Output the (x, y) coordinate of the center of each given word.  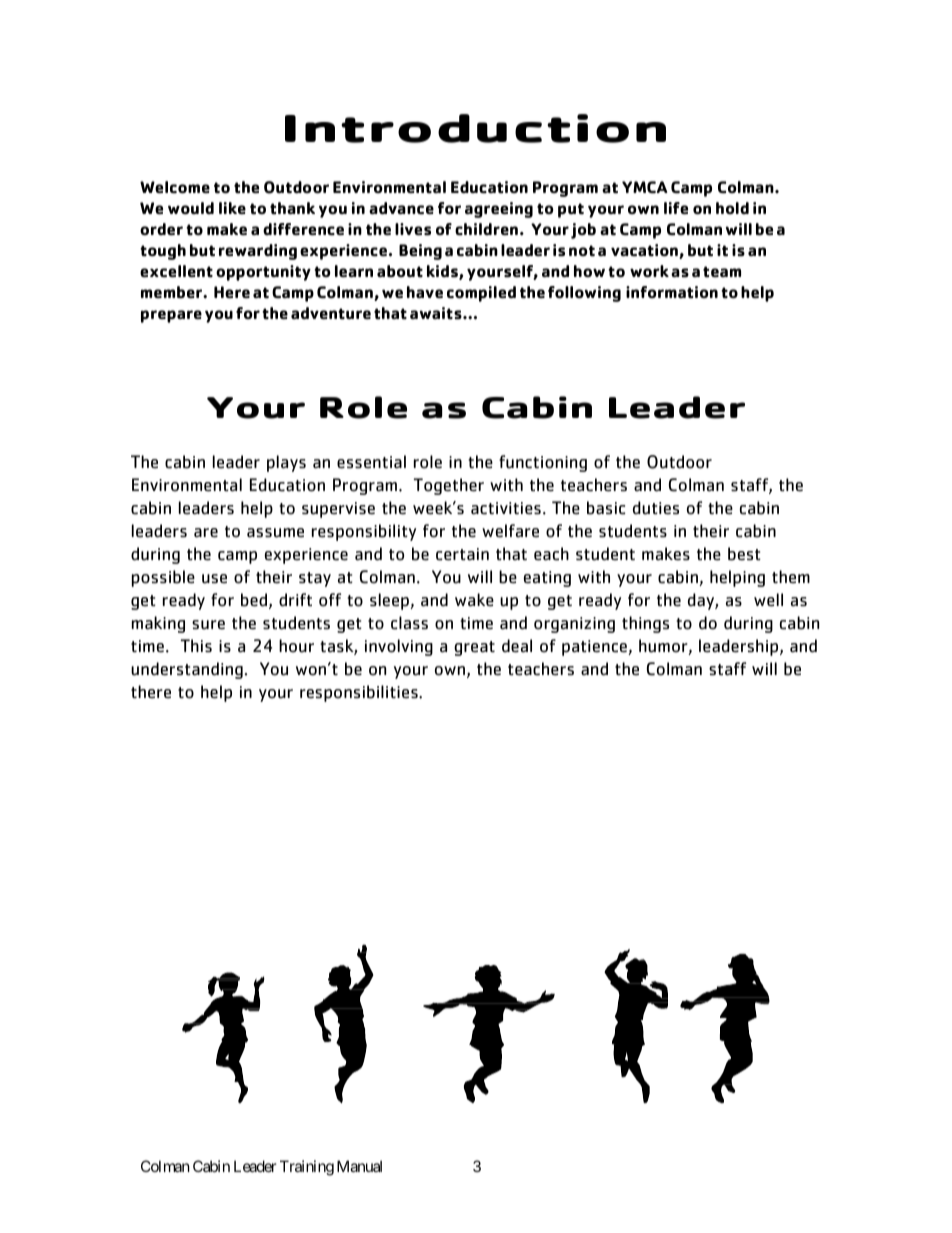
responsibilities (360, 693)
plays (286, 463)
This (196, 645)
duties (656, 508)
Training (307, 1168)
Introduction (475, 128)
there (151, 692)
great (474, 648)
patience (595, 648)
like (232, 208)
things (645, 624)
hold (732, 208)
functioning (543, 463)
